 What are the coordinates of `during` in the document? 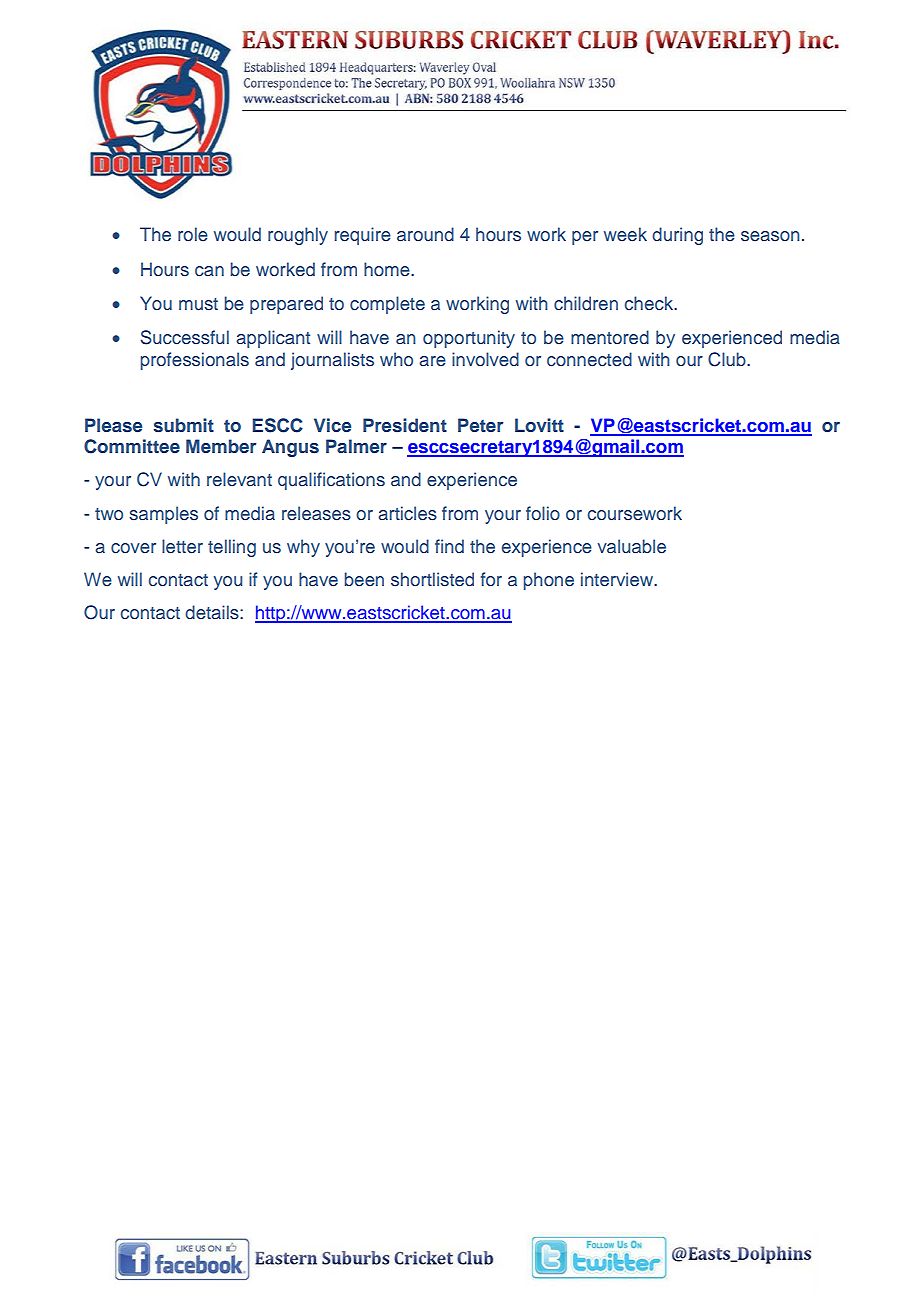 It's located at (677, 236).
